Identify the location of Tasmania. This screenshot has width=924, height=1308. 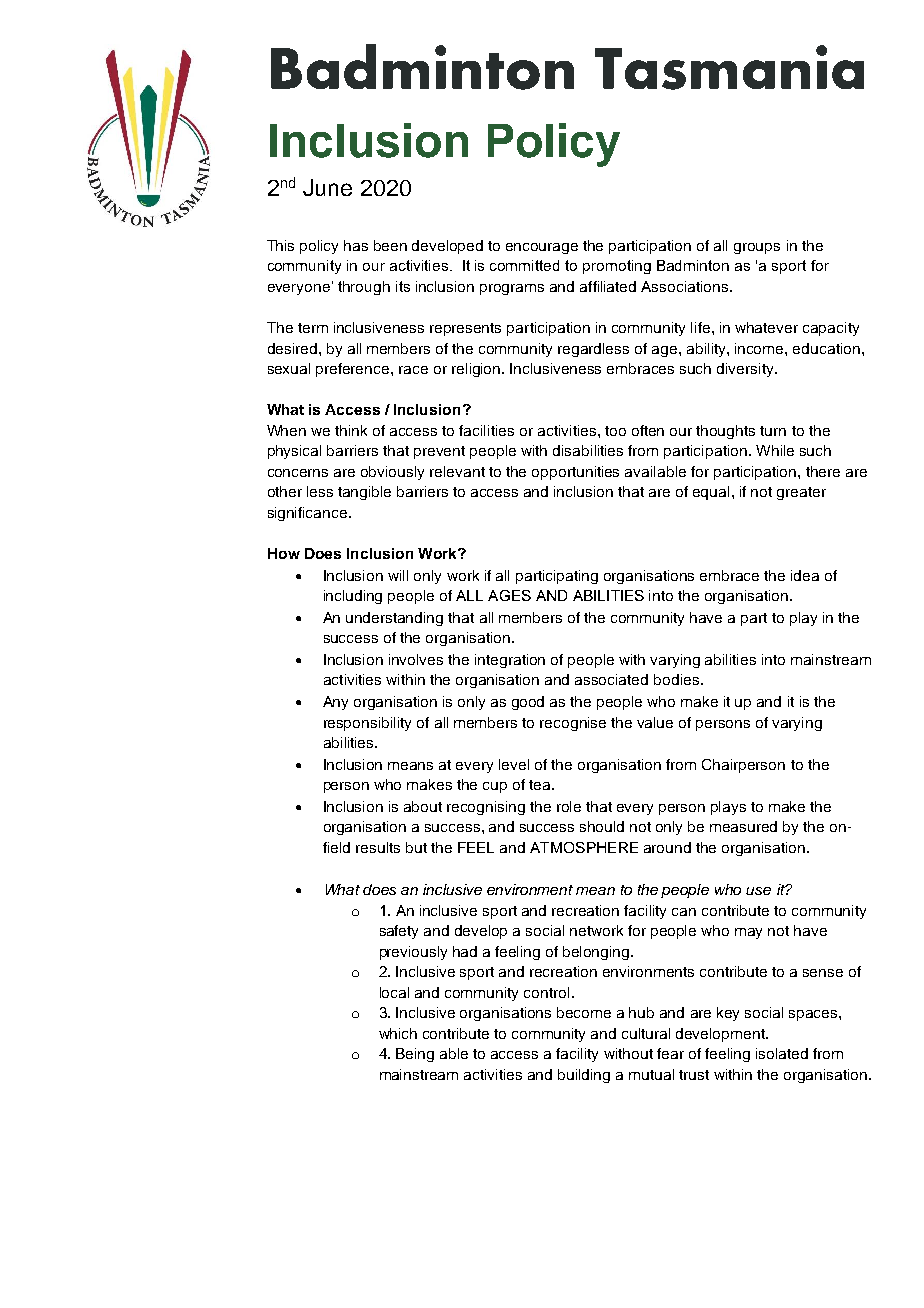
(729, 67).
